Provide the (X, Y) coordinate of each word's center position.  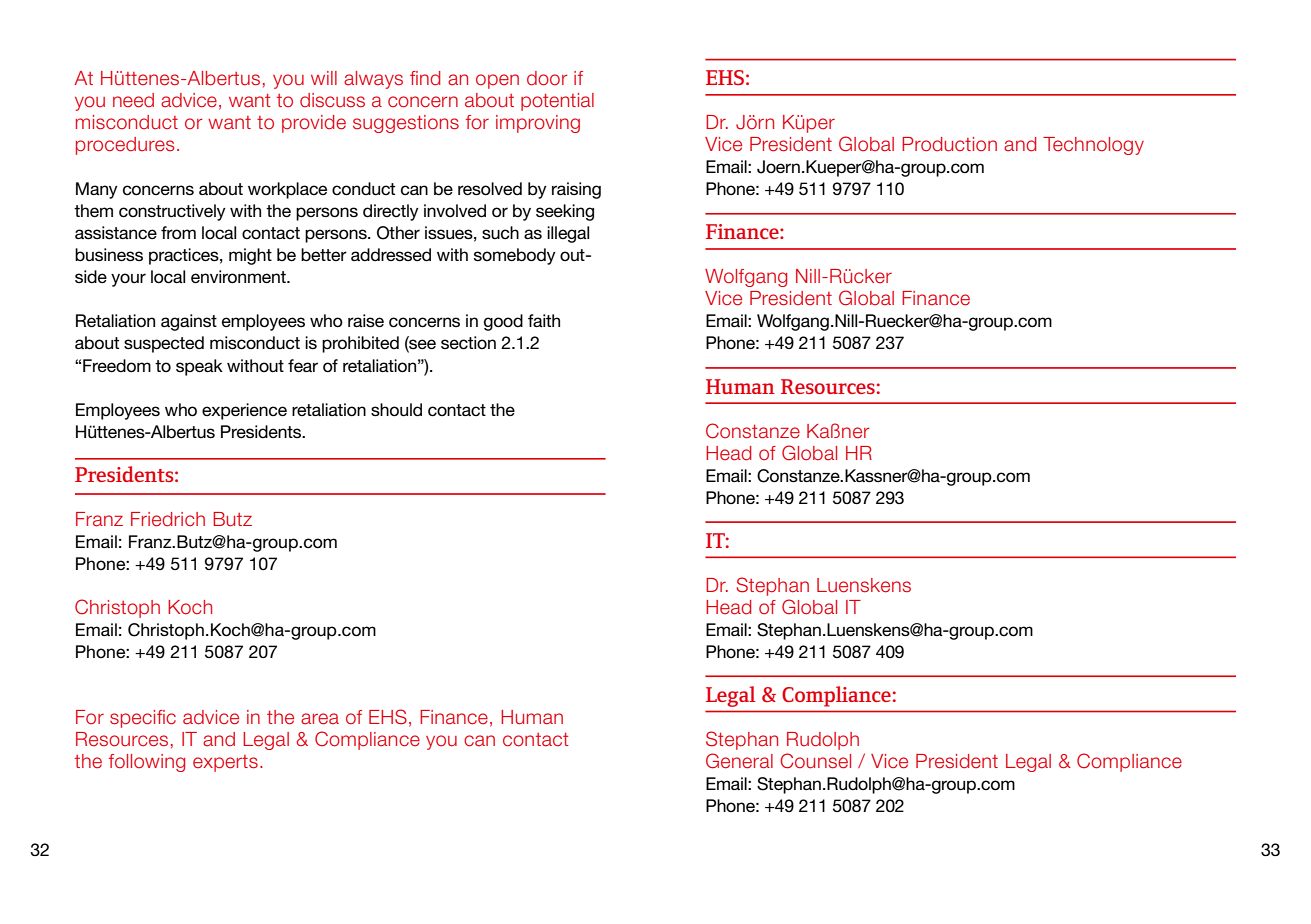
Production (949, 144)
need (133, 100)
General (739, 761)
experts (225, 763)
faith (544, 320)
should (396, 410)
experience (244, 411)
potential (557, 102)
